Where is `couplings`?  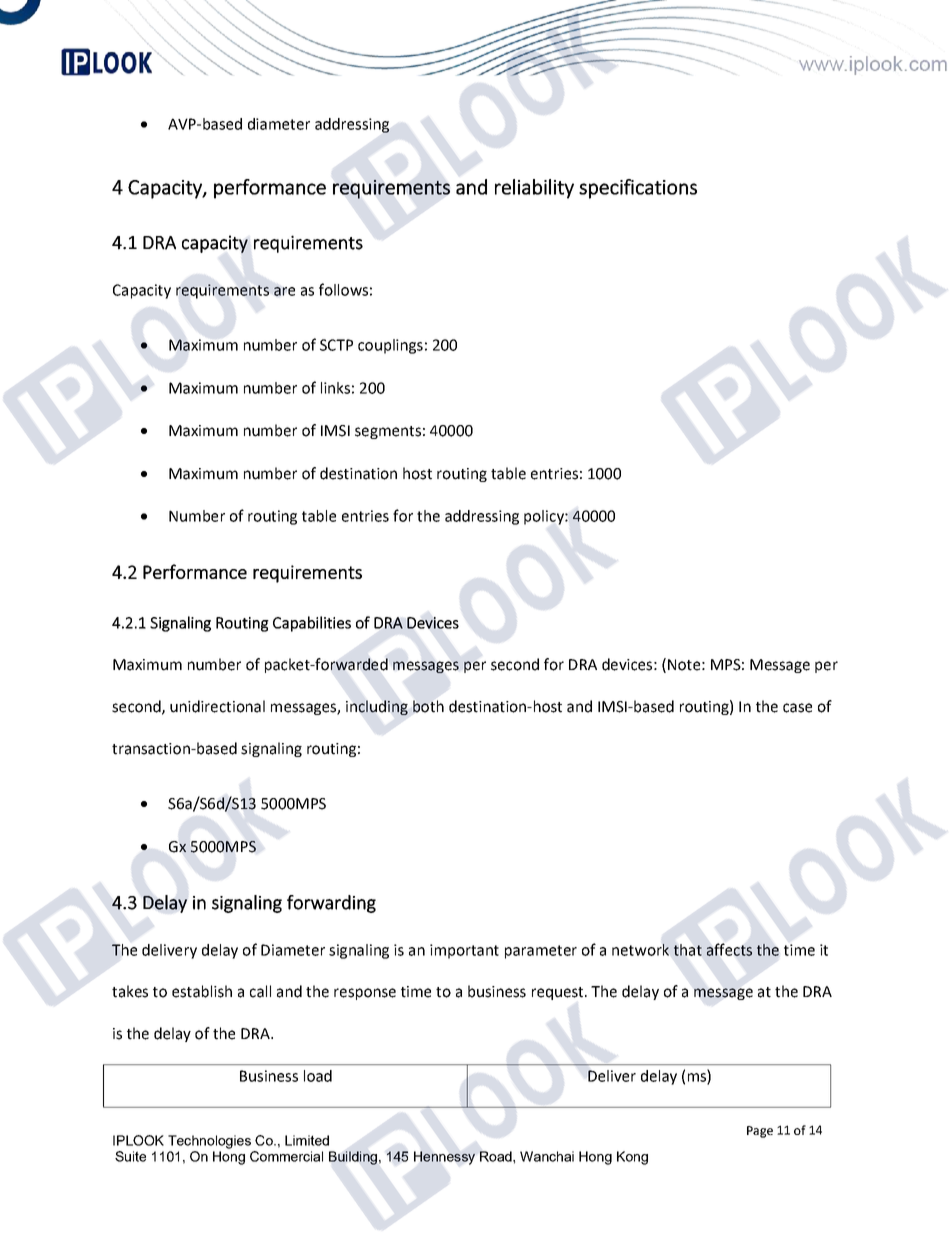 couplings is located at coordinates (390, 346).
